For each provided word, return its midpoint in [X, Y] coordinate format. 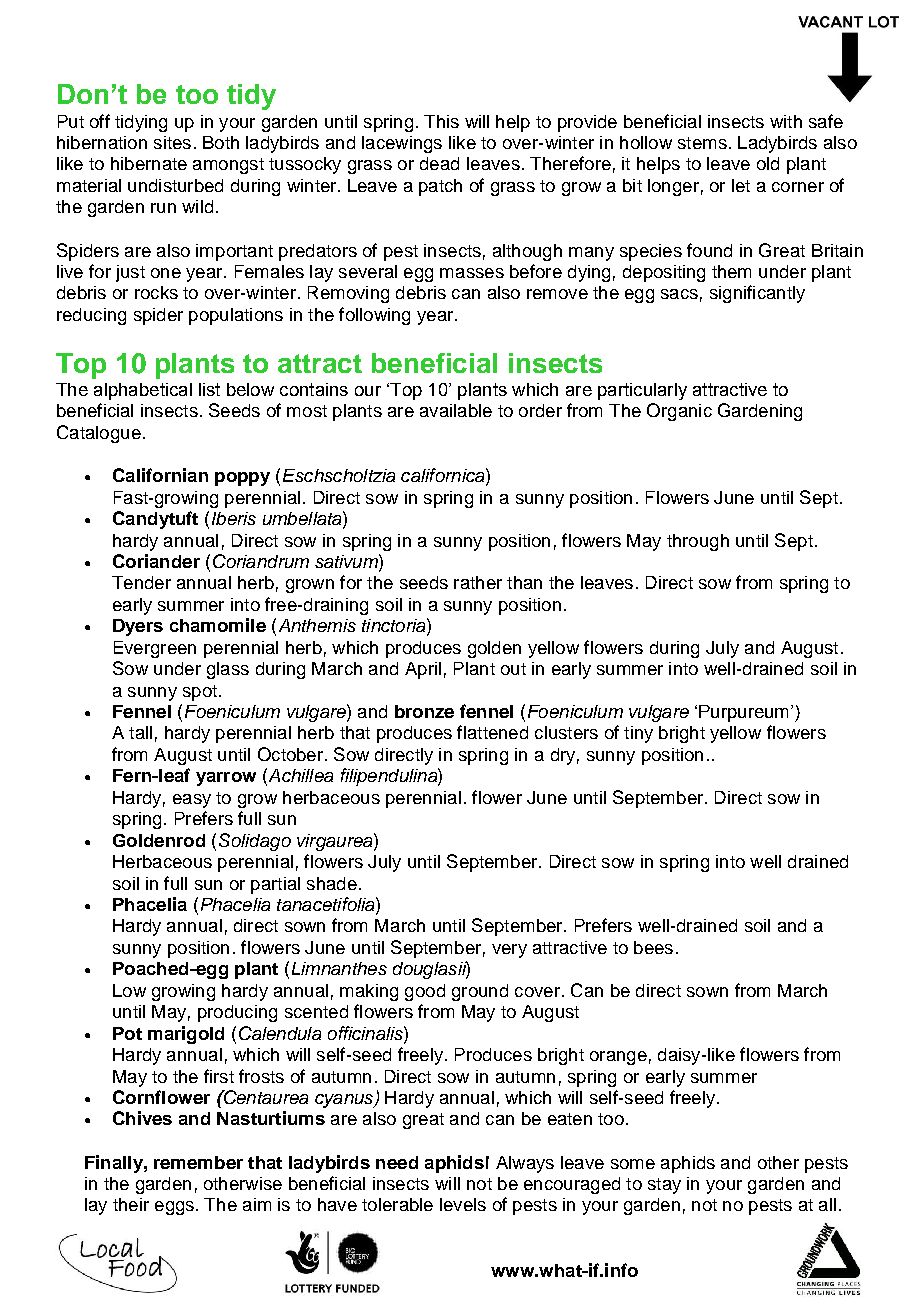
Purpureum [743, 713]
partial [275, 885]
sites [172, 142]
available [456, 410]
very [509, 951]
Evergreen [155, 649]
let [741, 185]
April [423, 670]
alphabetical [143, 391]
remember [198, 1162]
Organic [679, 412]
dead [439, 163]
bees [653, 947]
